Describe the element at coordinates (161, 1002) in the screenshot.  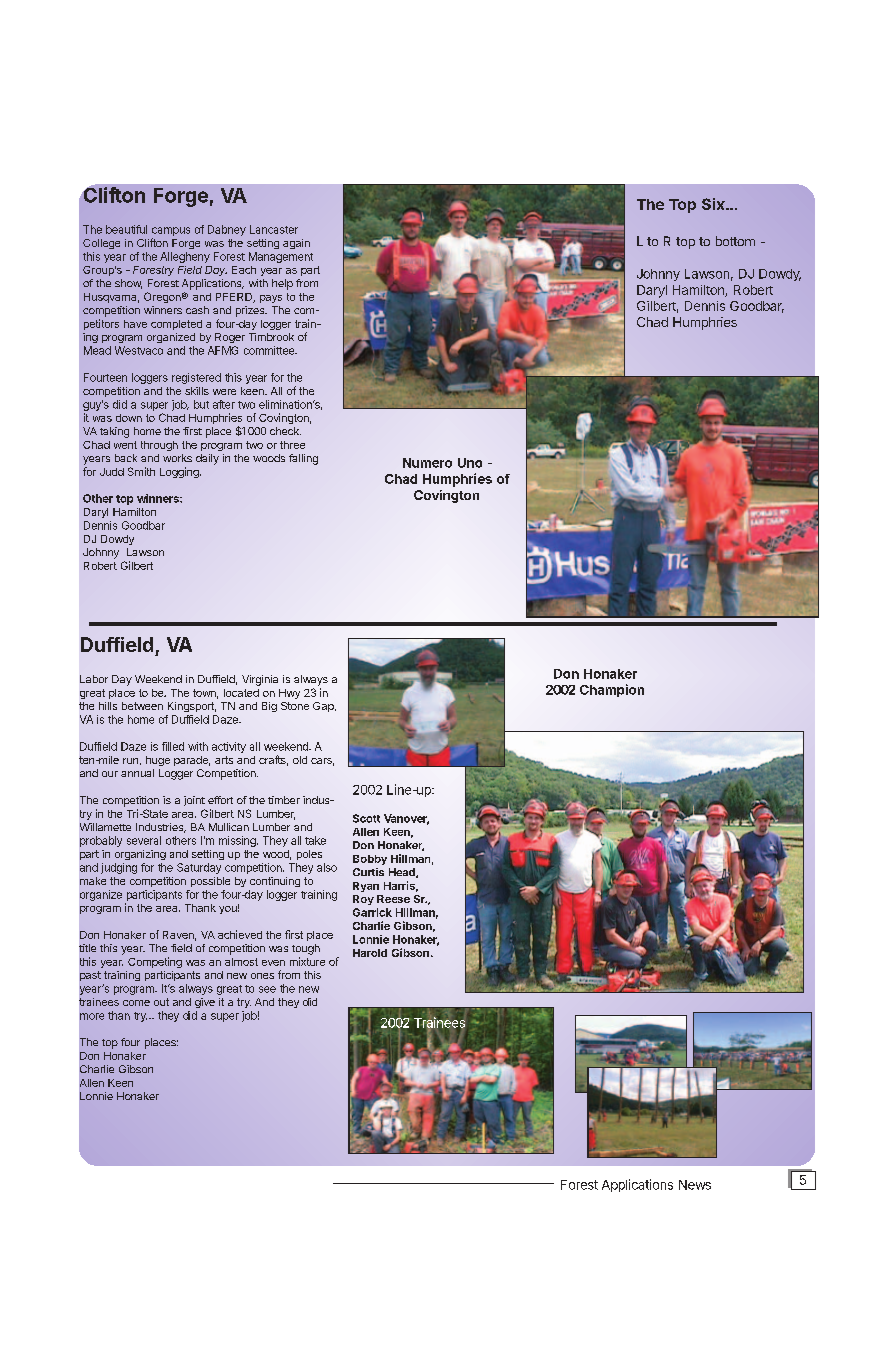
I see `out` at that location.
